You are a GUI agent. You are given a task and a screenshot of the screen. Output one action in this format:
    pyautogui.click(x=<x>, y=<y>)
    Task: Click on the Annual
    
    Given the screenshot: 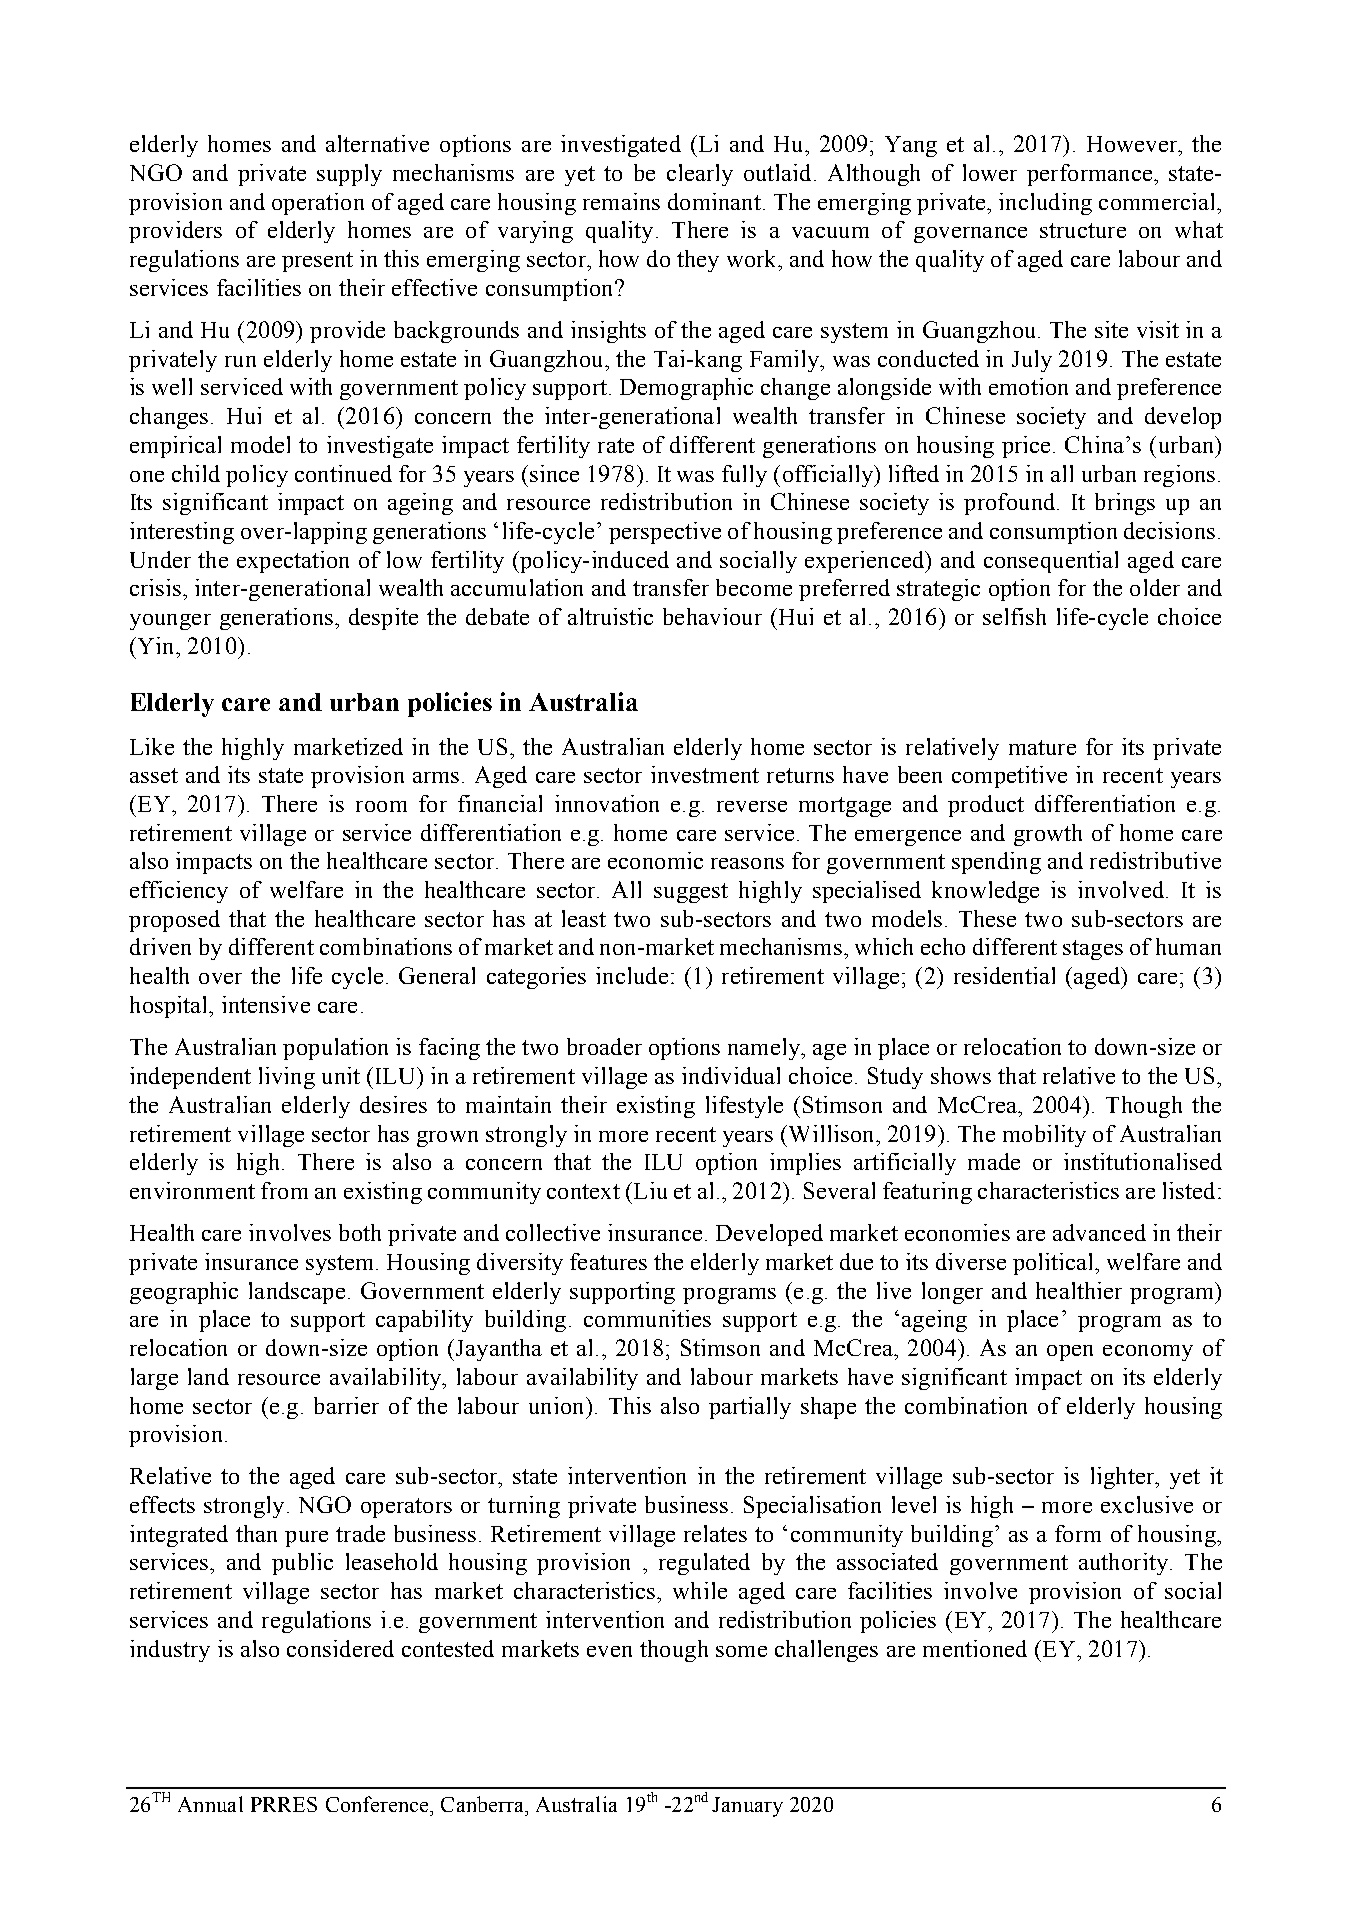 What is the action you would take?
    pyautogui.click(x=210, y=1804)
